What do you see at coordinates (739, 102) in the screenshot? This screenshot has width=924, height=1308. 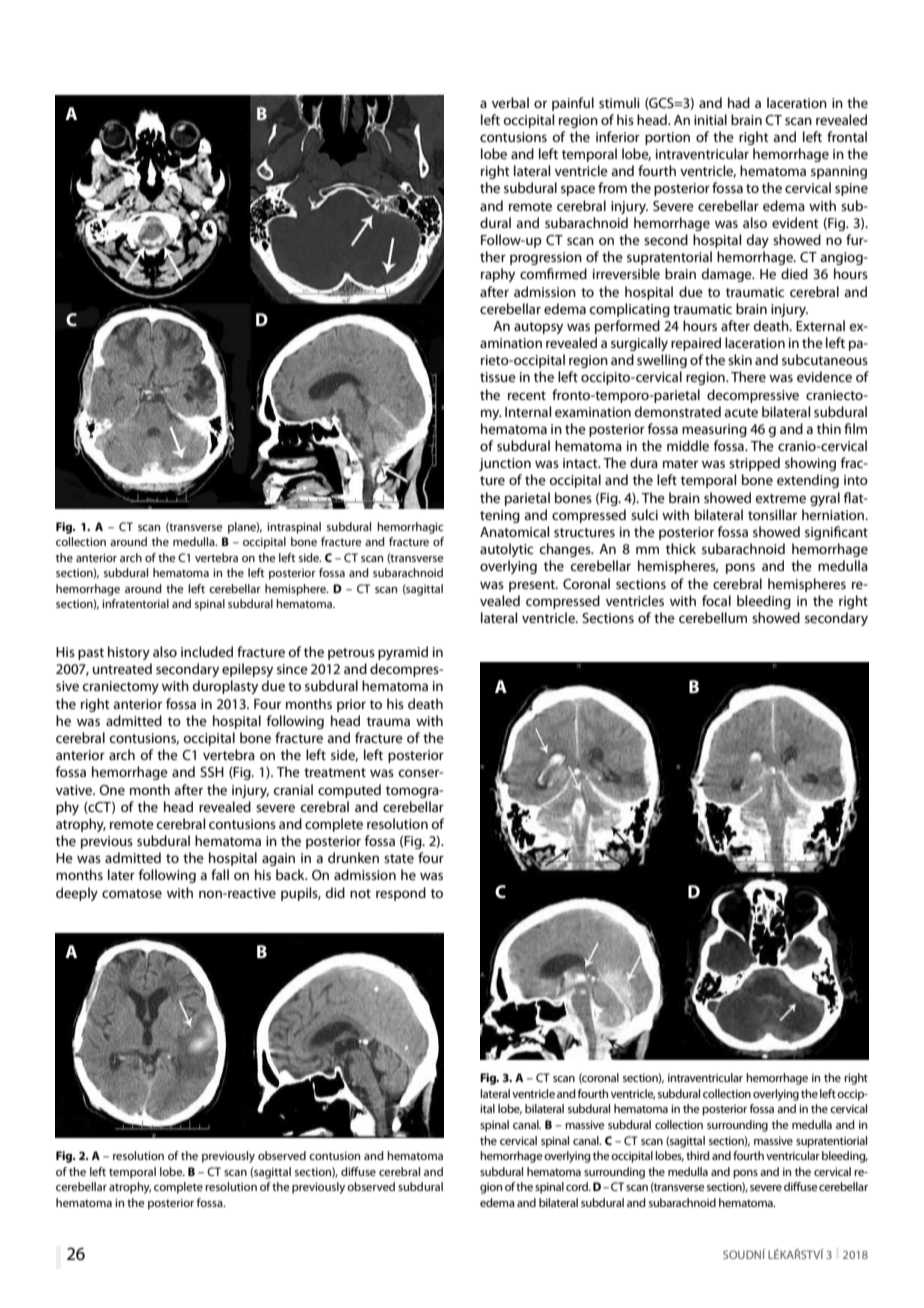 I see `had` at bounding box center [739, 102].
